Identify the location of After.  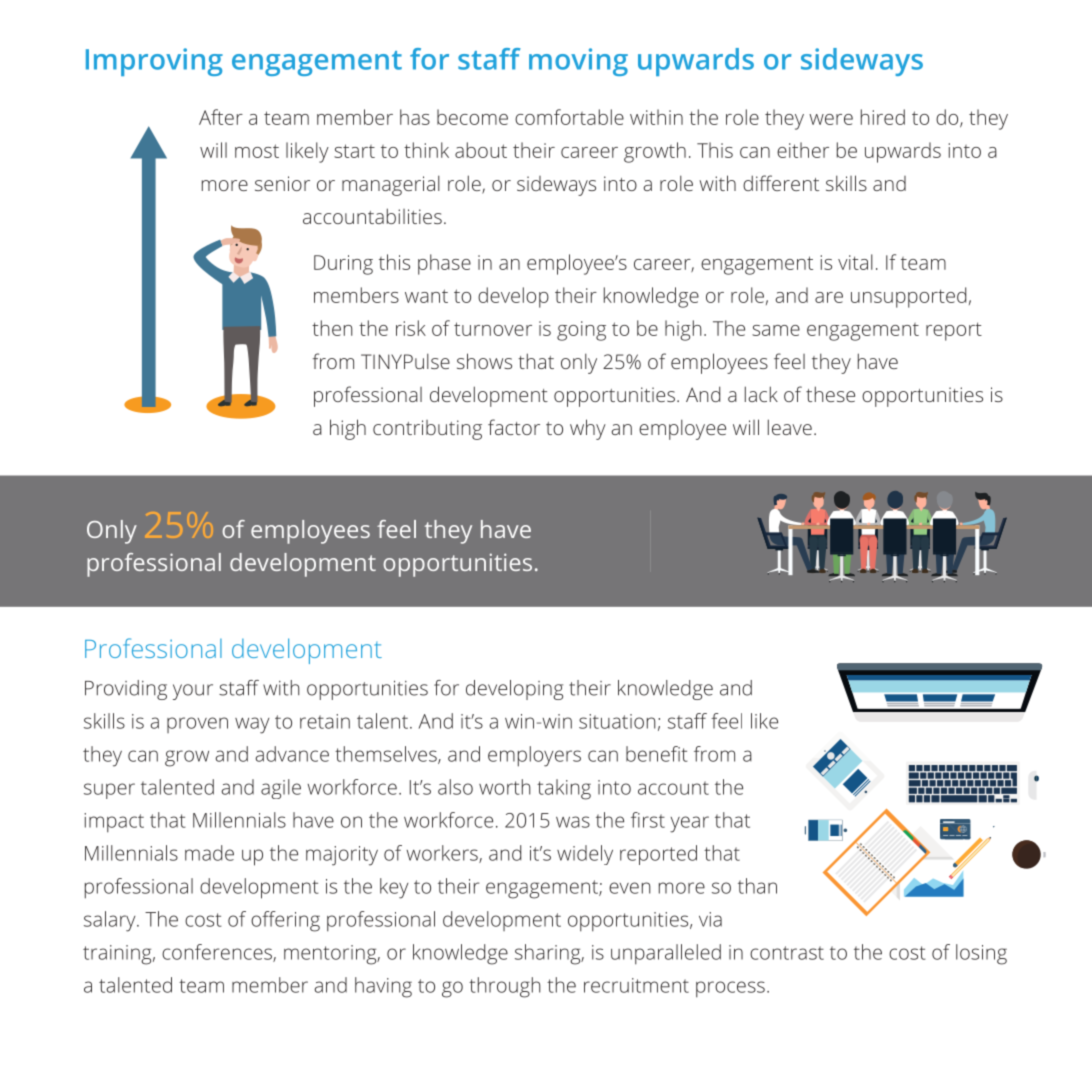
(221, 117).
